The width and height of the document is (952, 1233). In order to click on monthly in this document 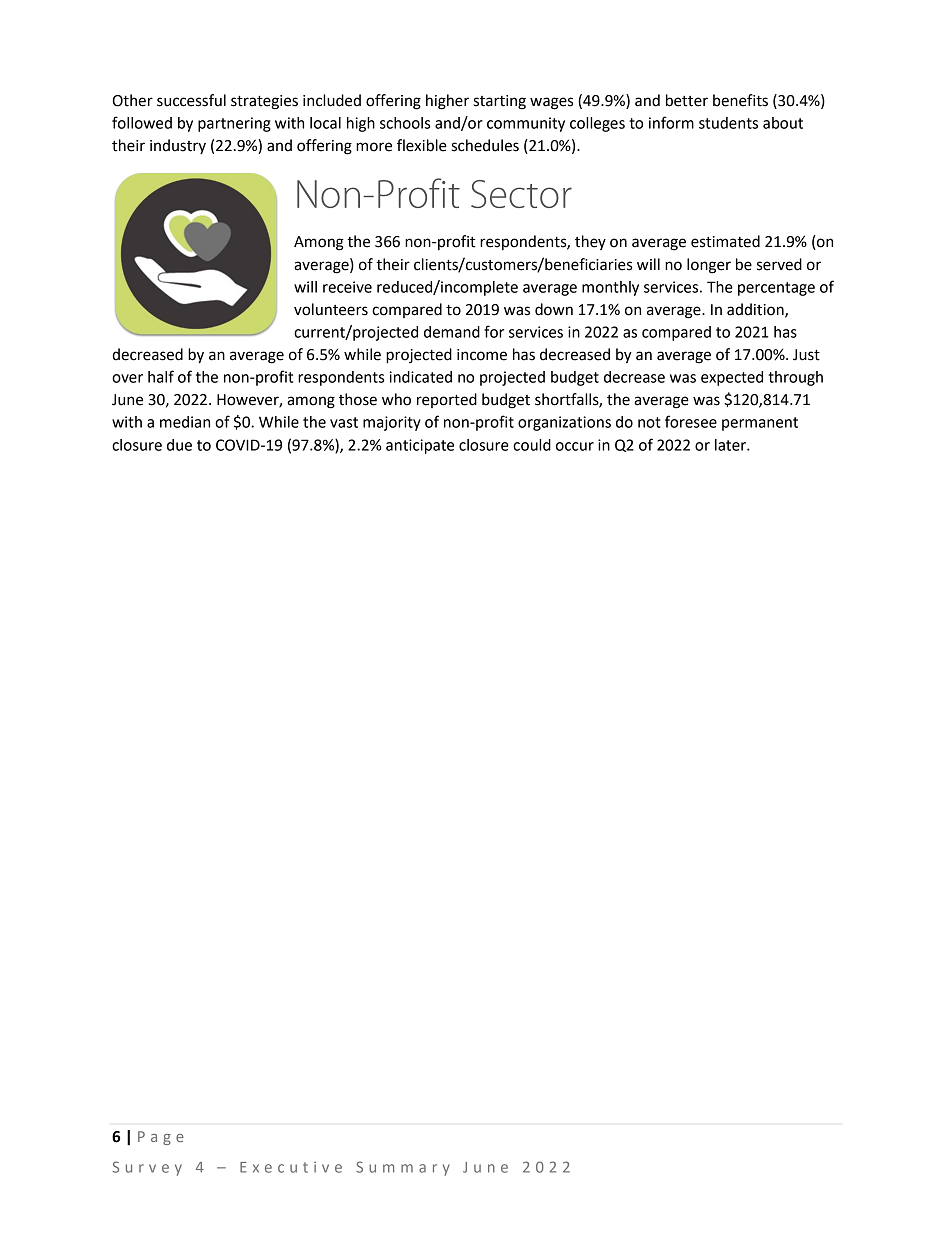, I will do `click(610, 288)`.
